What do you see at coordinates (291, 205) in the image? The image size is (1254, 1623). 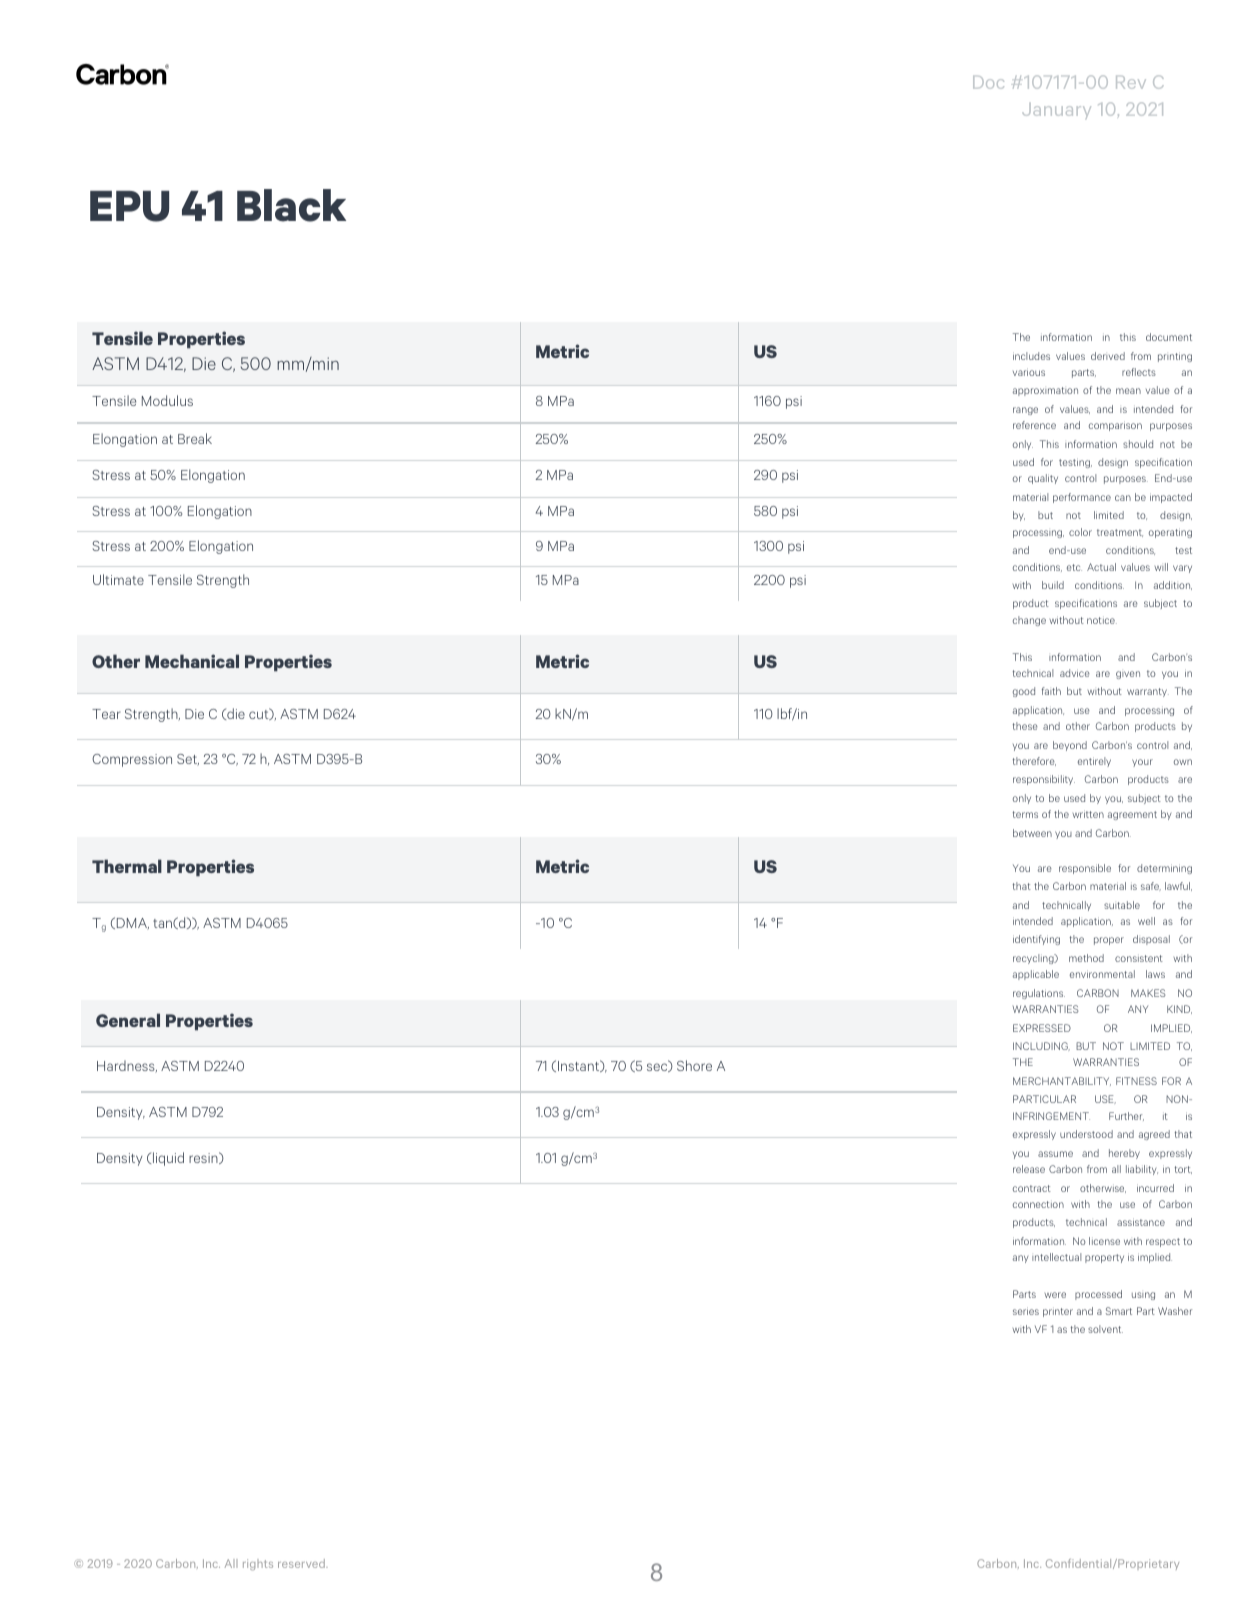 I see `Black` at bounding box center [291, 205].
